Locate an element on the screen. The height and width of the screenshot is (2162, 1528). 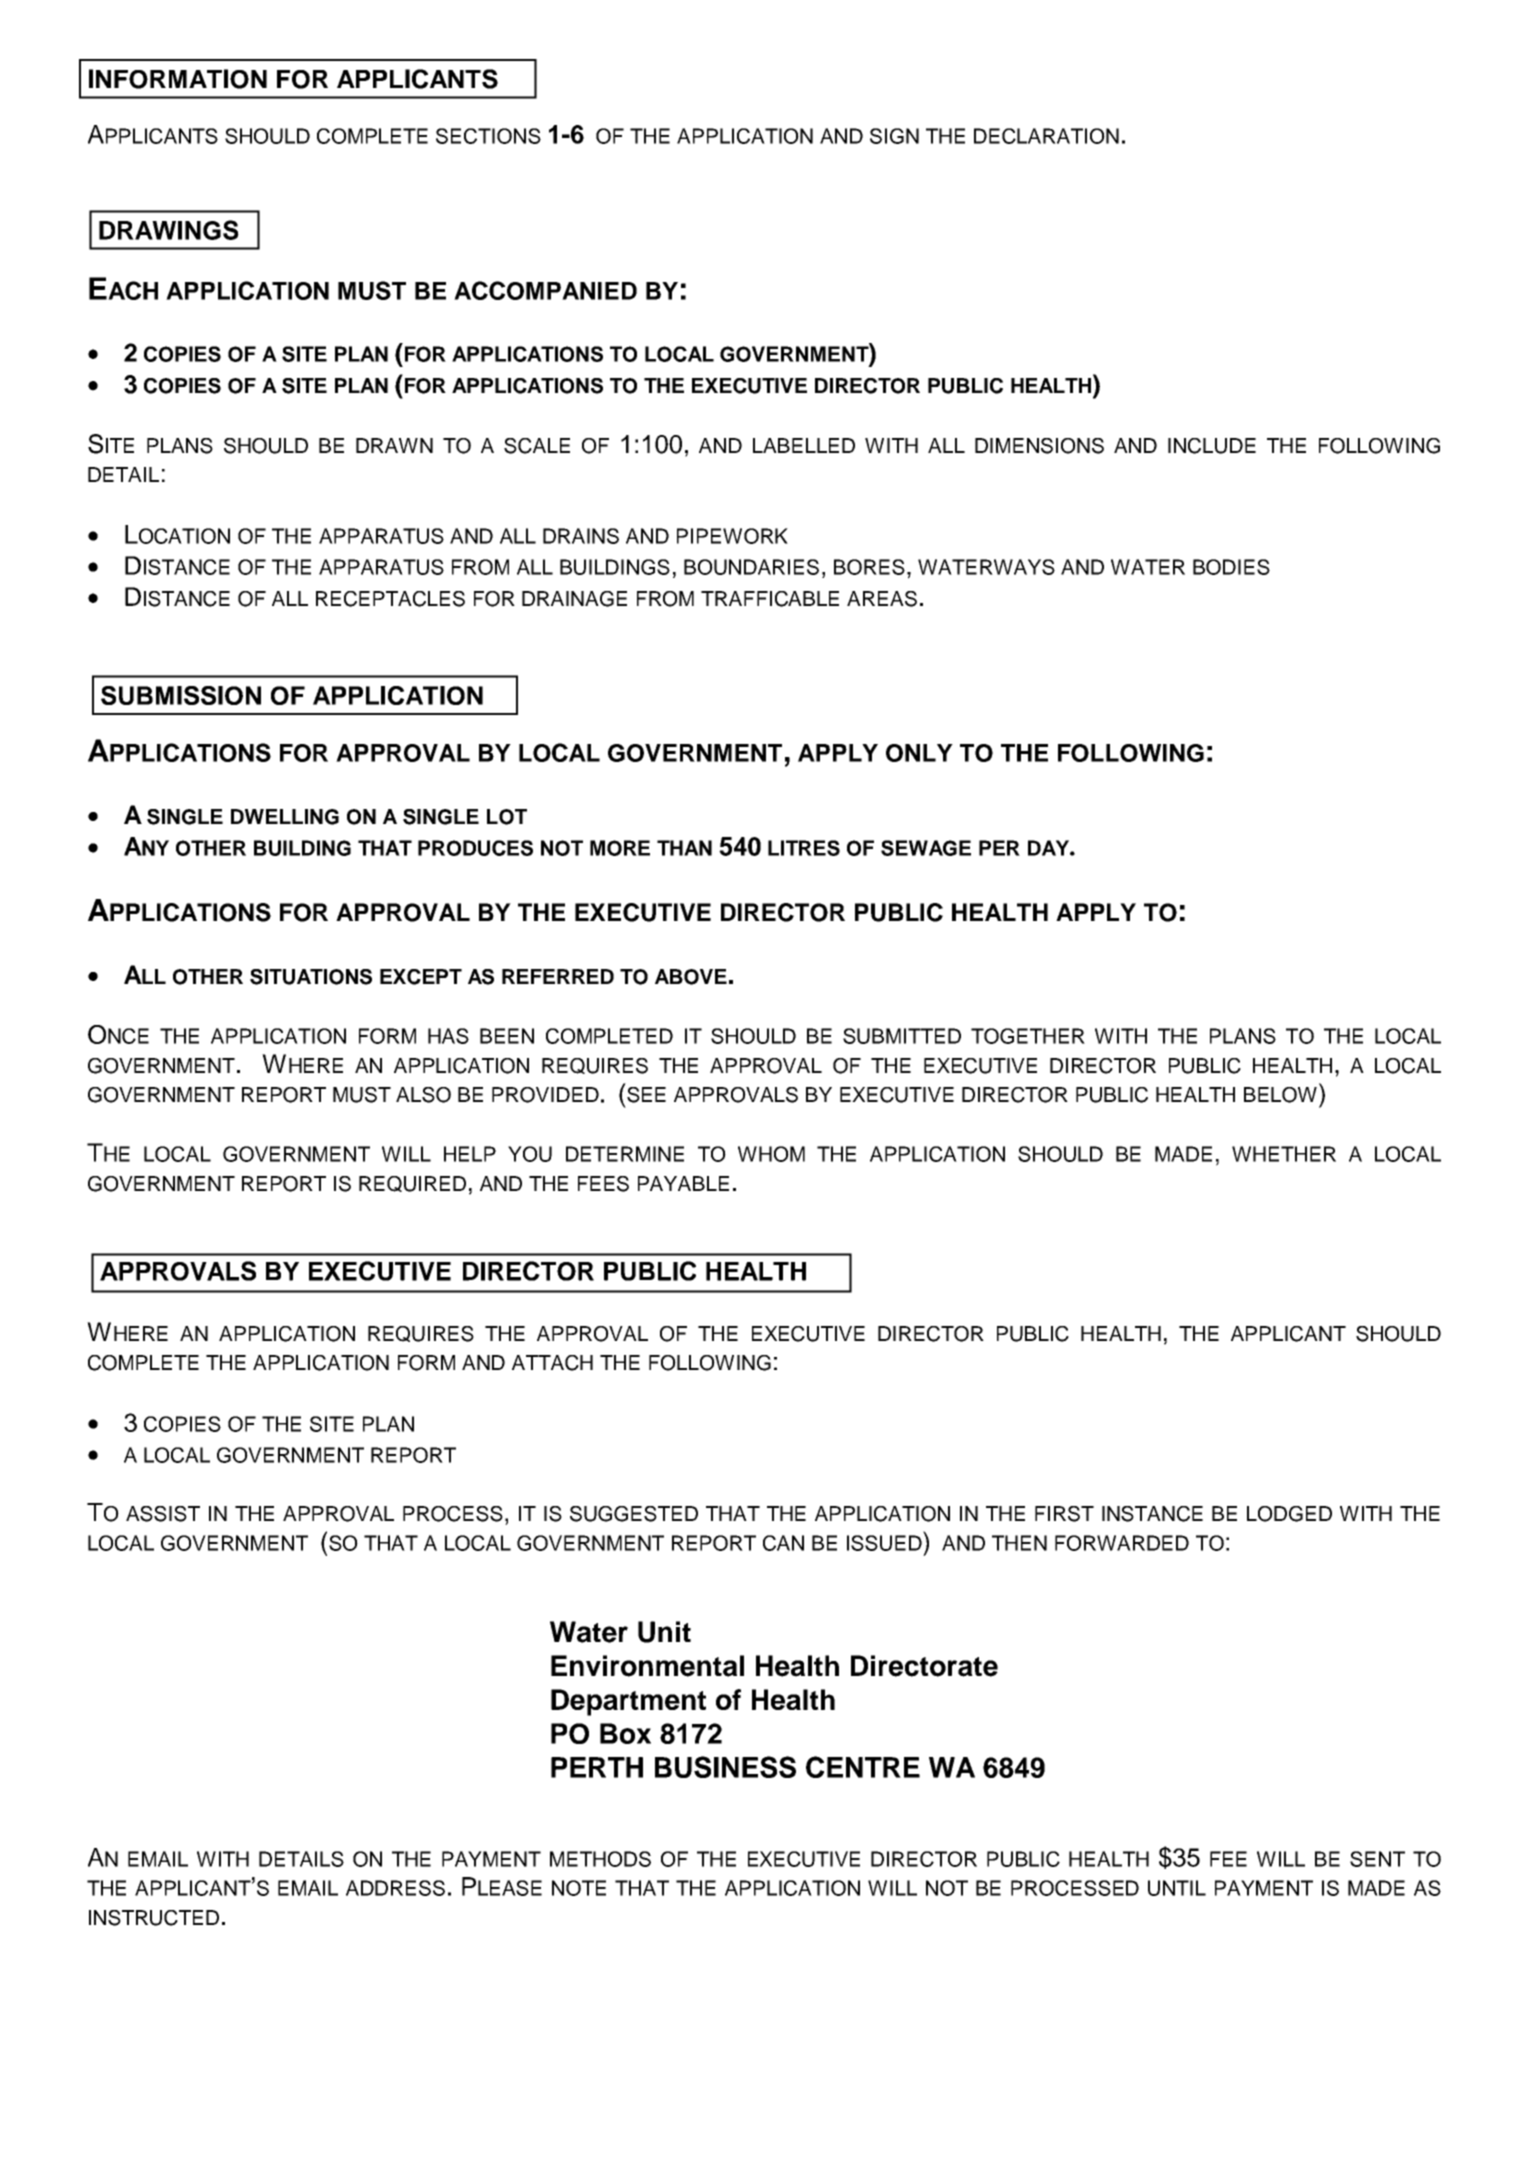
BODIES is located at coordinates (1231, 567).
